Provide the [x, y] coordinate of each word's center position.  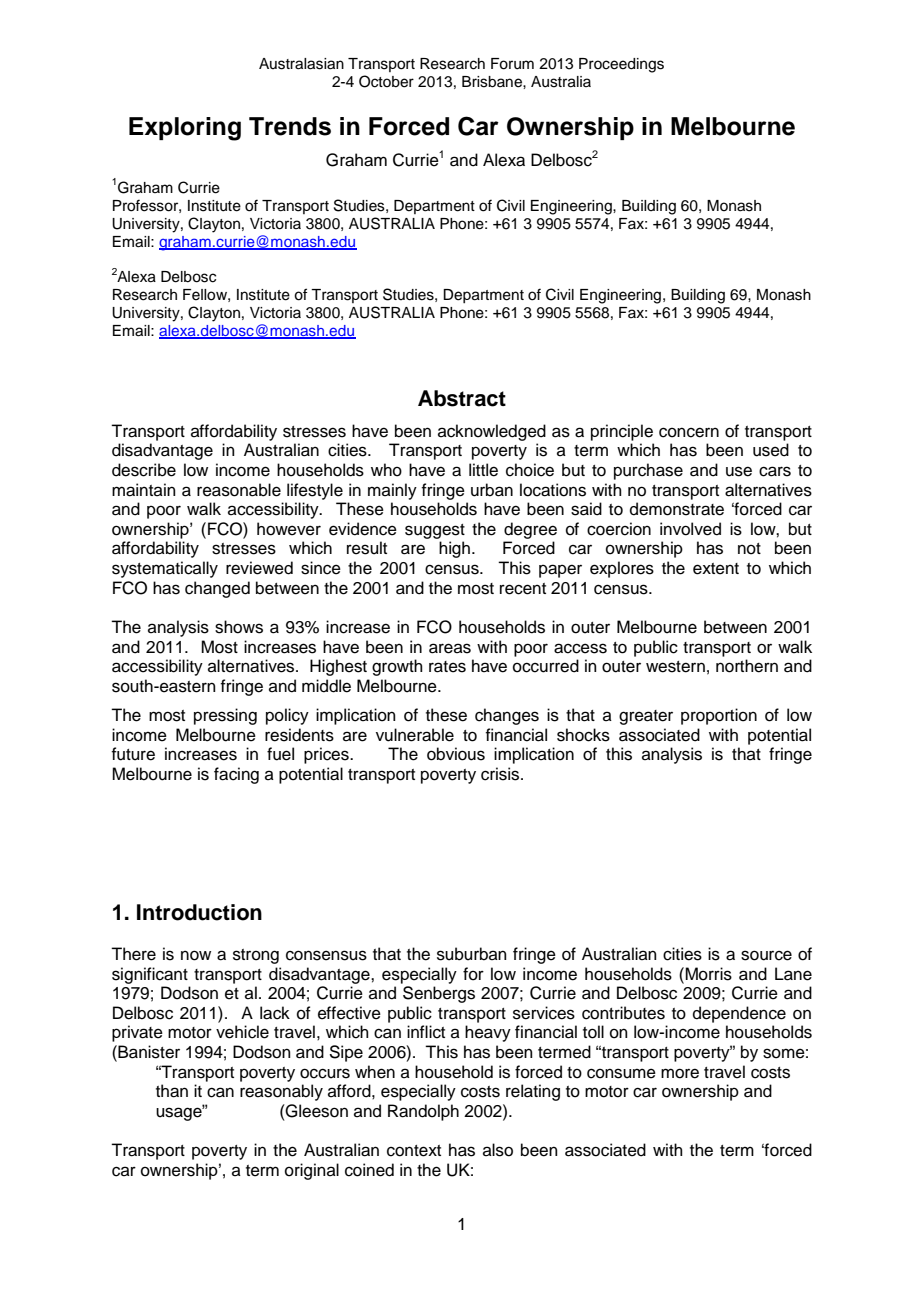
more [680, 1073]
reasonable [239, 490]
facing [236, 775]
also [498, 1150]
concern [689, 432]
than [172, 1091]
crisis [501, 774]
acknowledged [492, 432]
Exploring [185, 129]
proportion [719, 716]
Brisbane [493, 82]
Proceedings [621, 65]
